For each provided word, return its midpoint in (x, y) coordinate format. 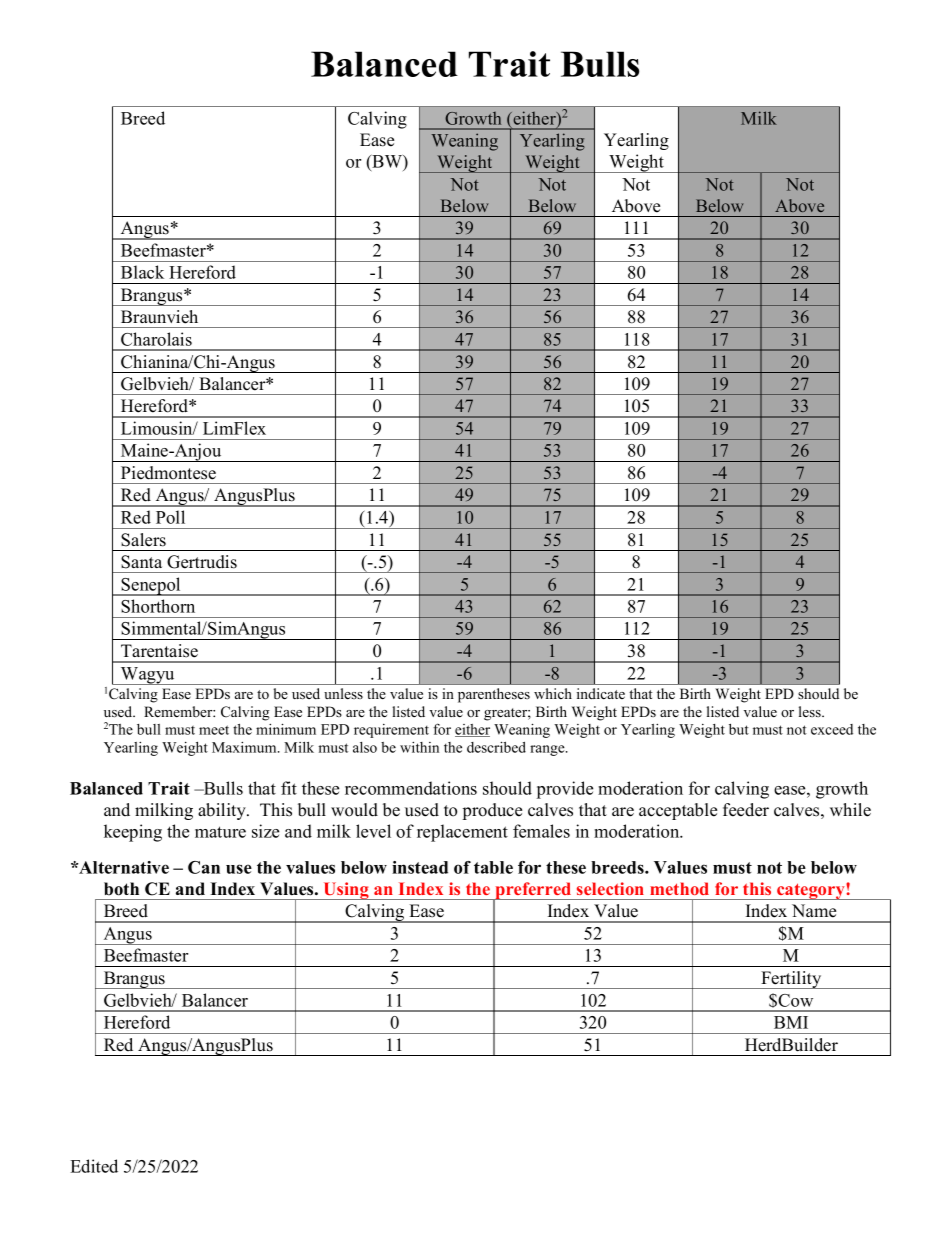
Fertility (791, 980)
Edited (94, 1166)
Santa (141, 562)
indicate (601, 693)
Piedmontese (168, 473)
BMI (791, 1022)
